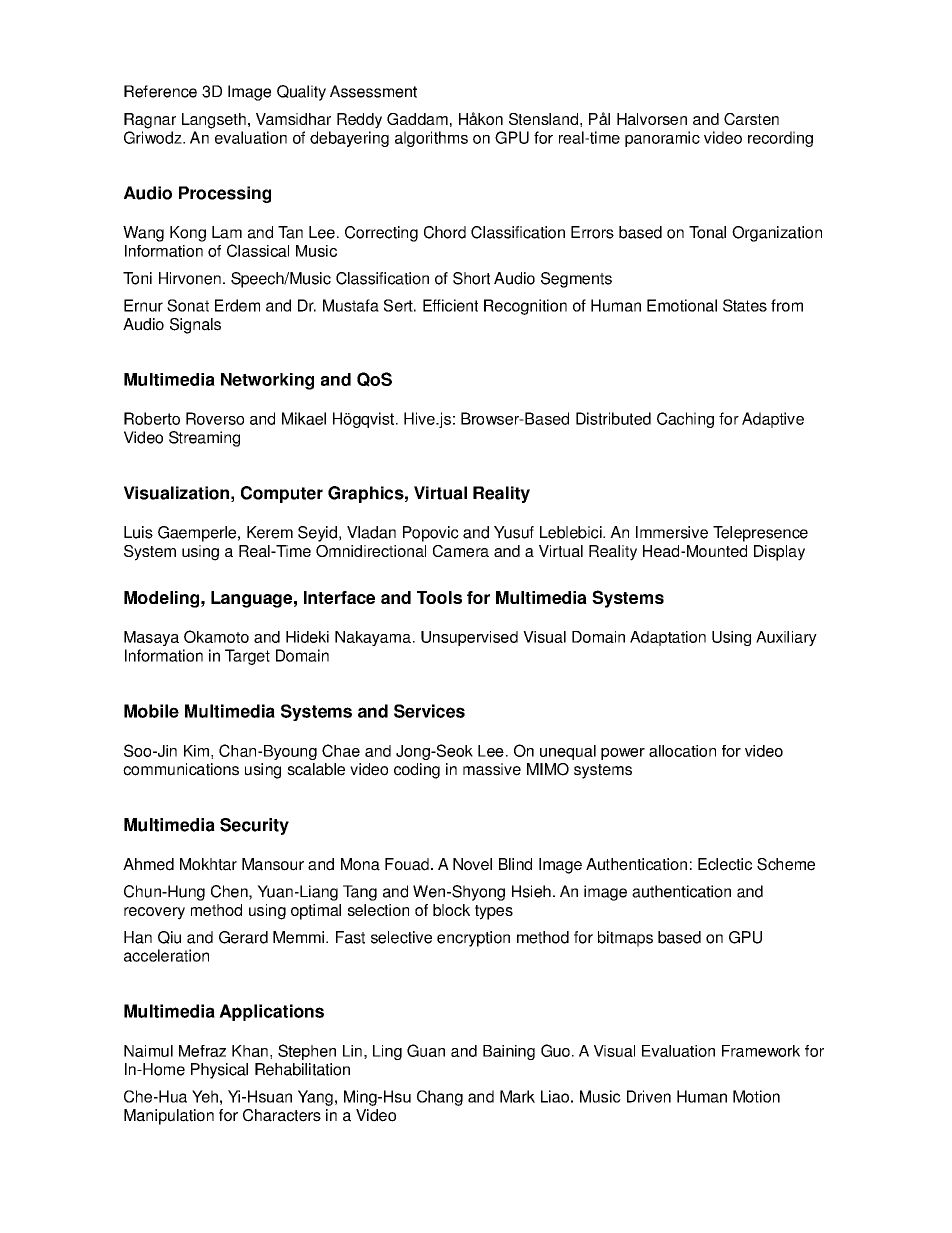  What do you see at coordinates (682, 751) in the screenshot?
I see `allocation` at bounding box center [682, 751].
